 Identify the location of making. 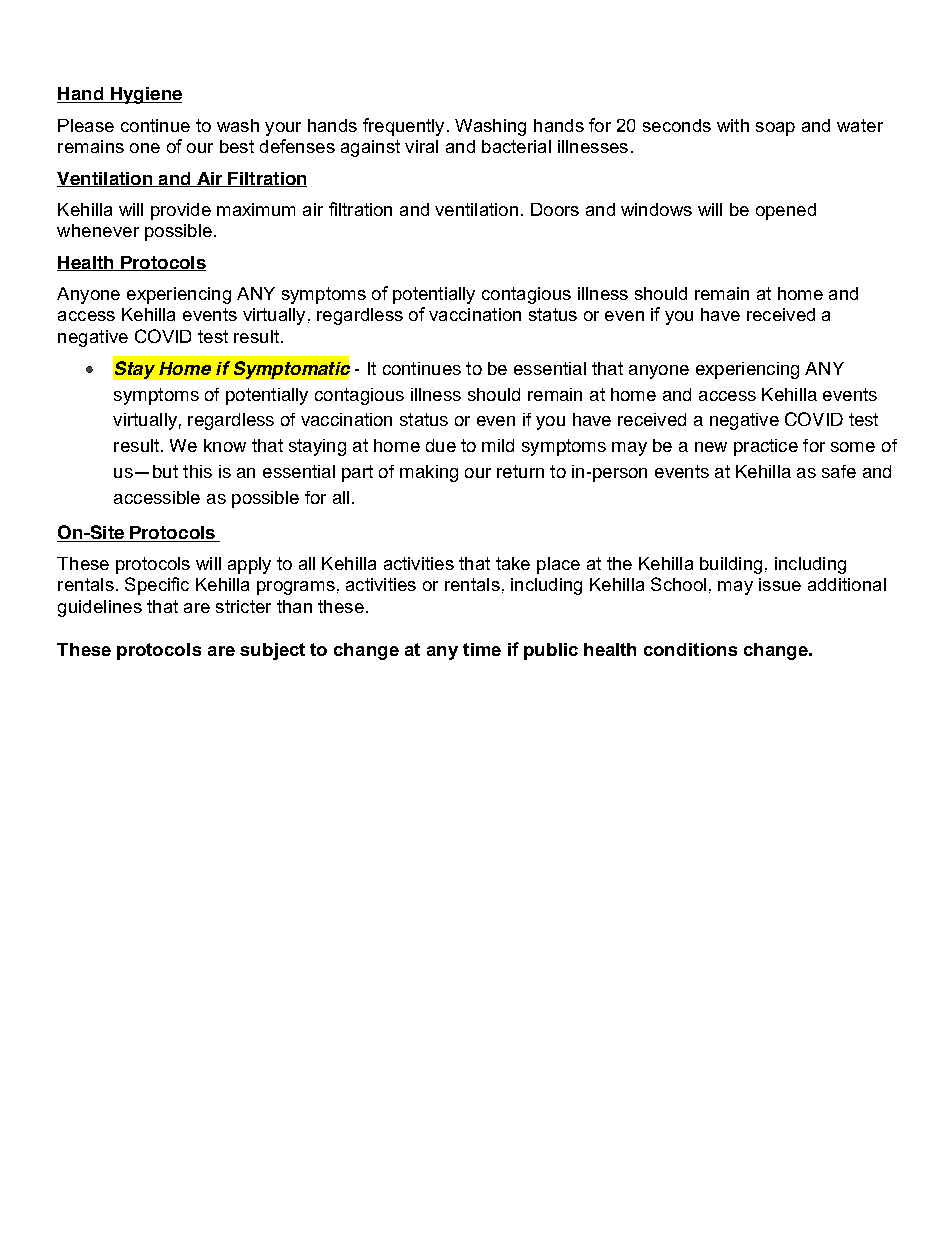
(429, 473).
